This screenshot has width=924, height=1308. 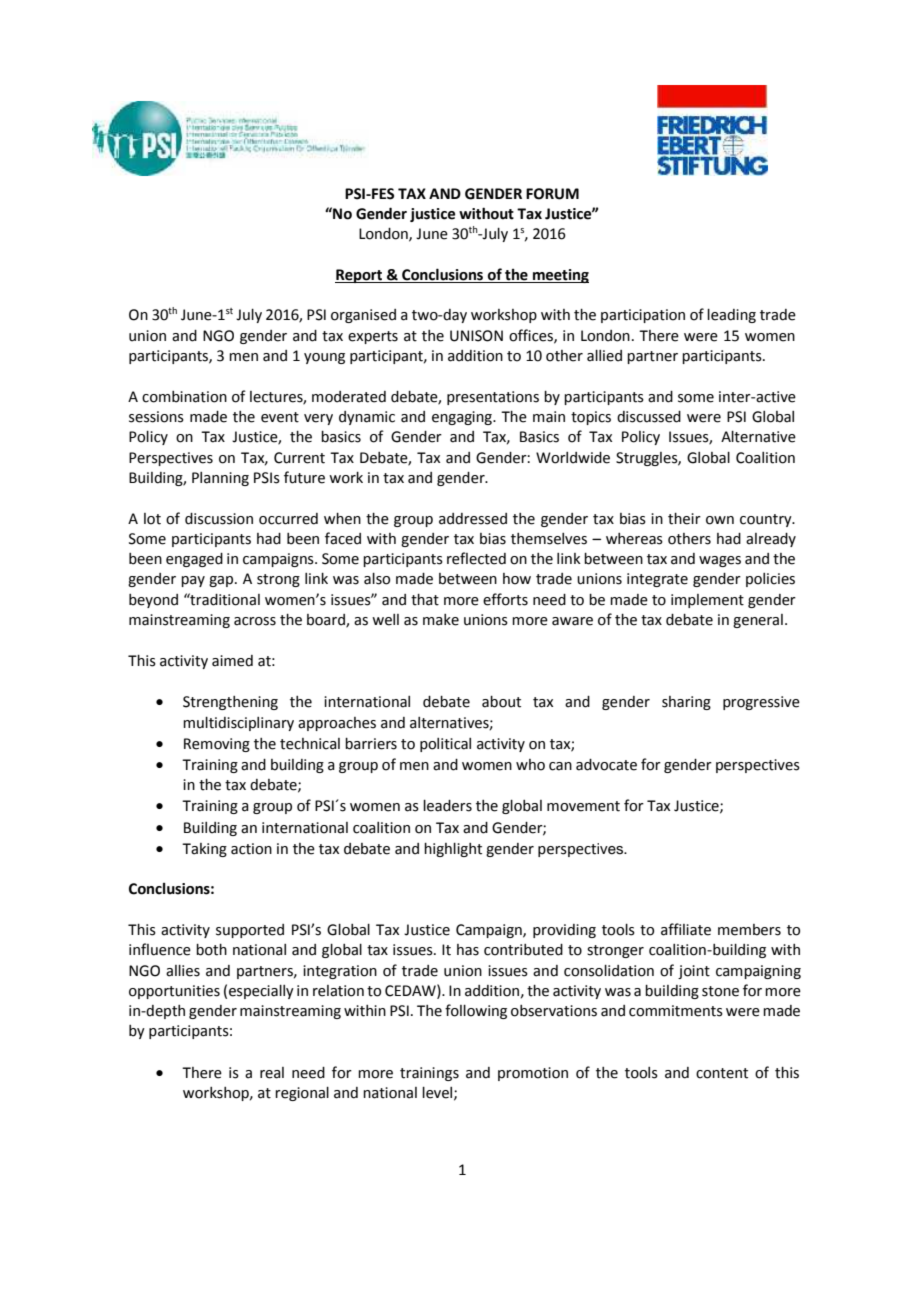 What do you see at coordinates (731, 316) in the screenshot?
I see `leading` at bounding box center [731, 316].
